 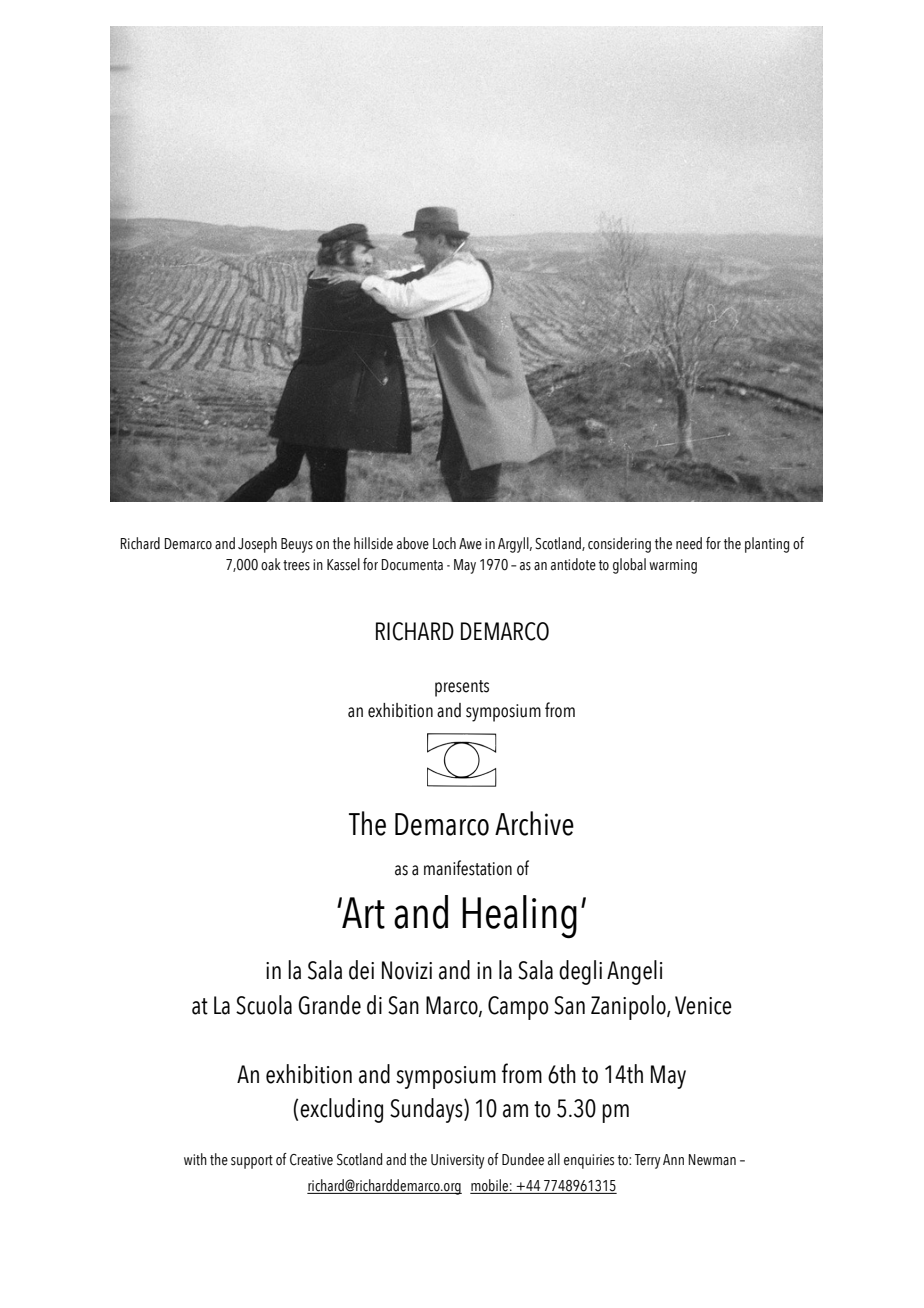 I want to click on manifestation, so click(x=468, y=868).
